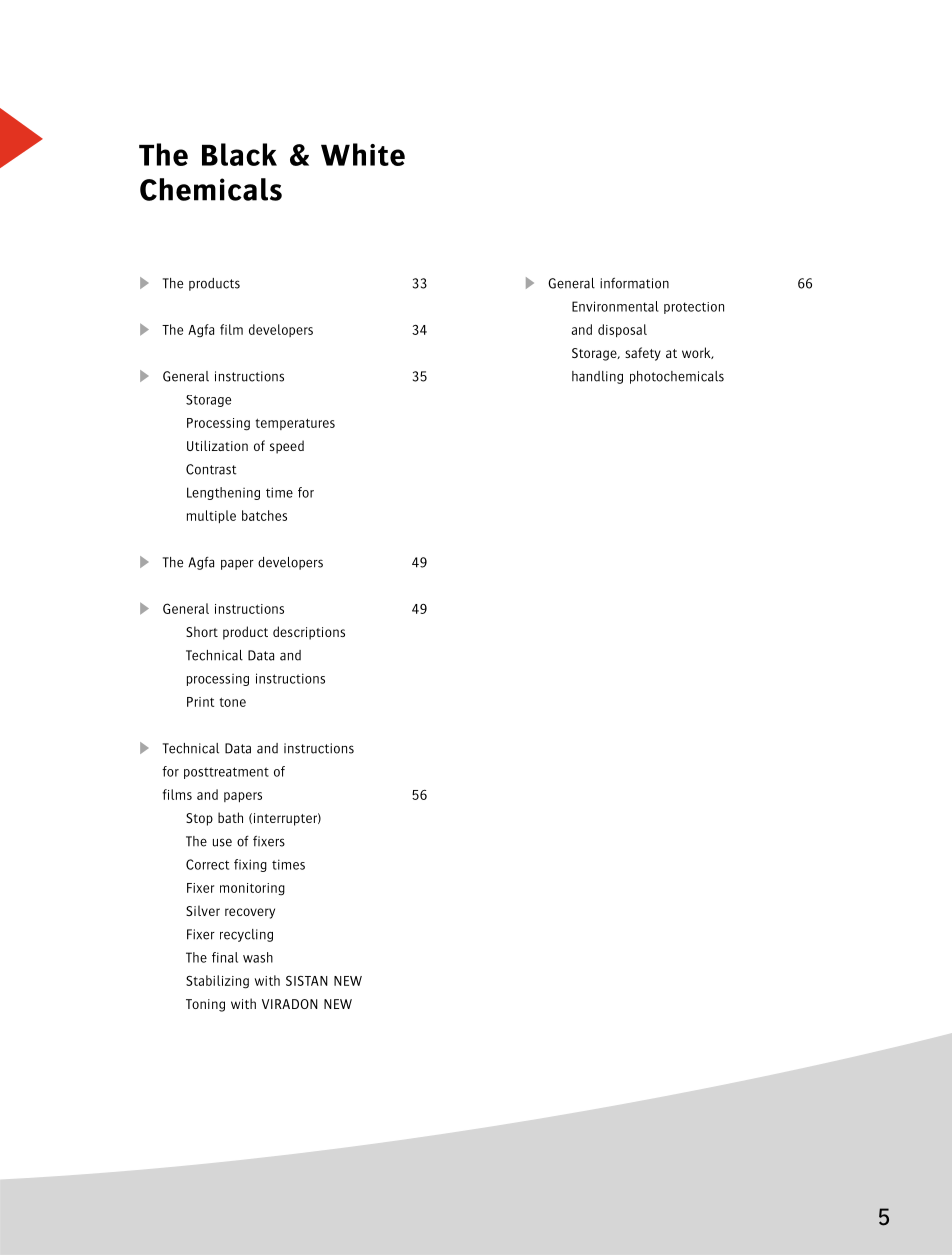  Describe the element at coordinates (307, 981) in the screenshot. I see `SISTAN` at that location.
